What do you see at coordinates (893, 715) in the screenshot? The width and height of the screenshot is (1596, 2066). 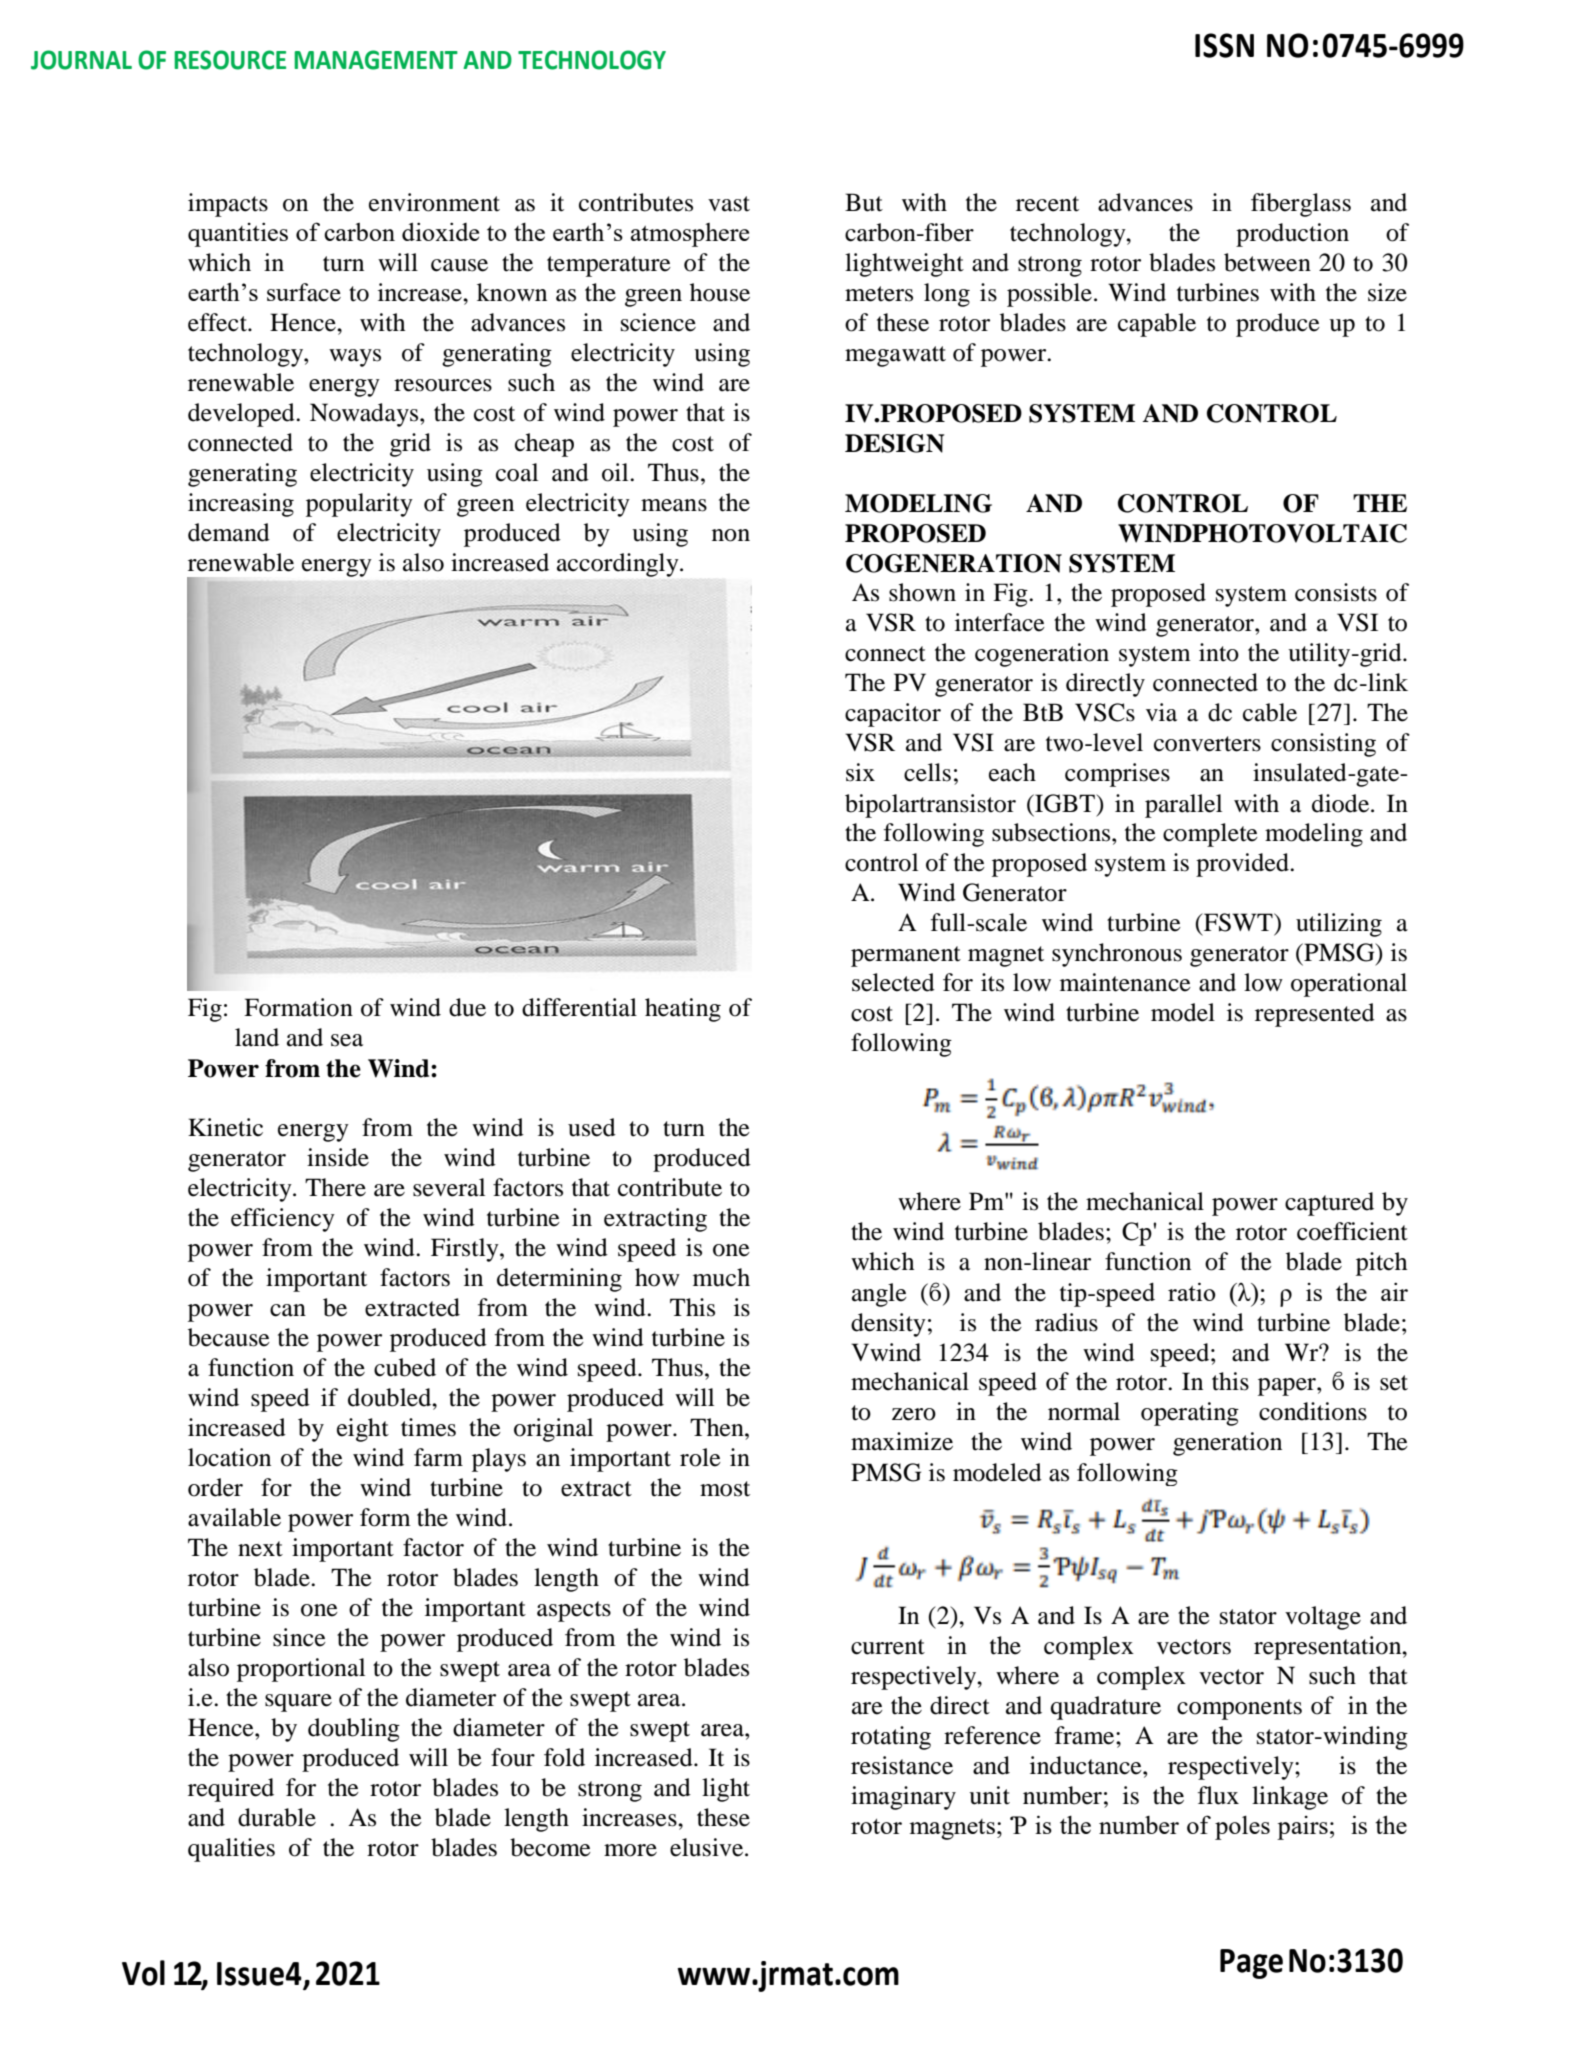 I see `capacitor` at bounding box center [893, 715].
